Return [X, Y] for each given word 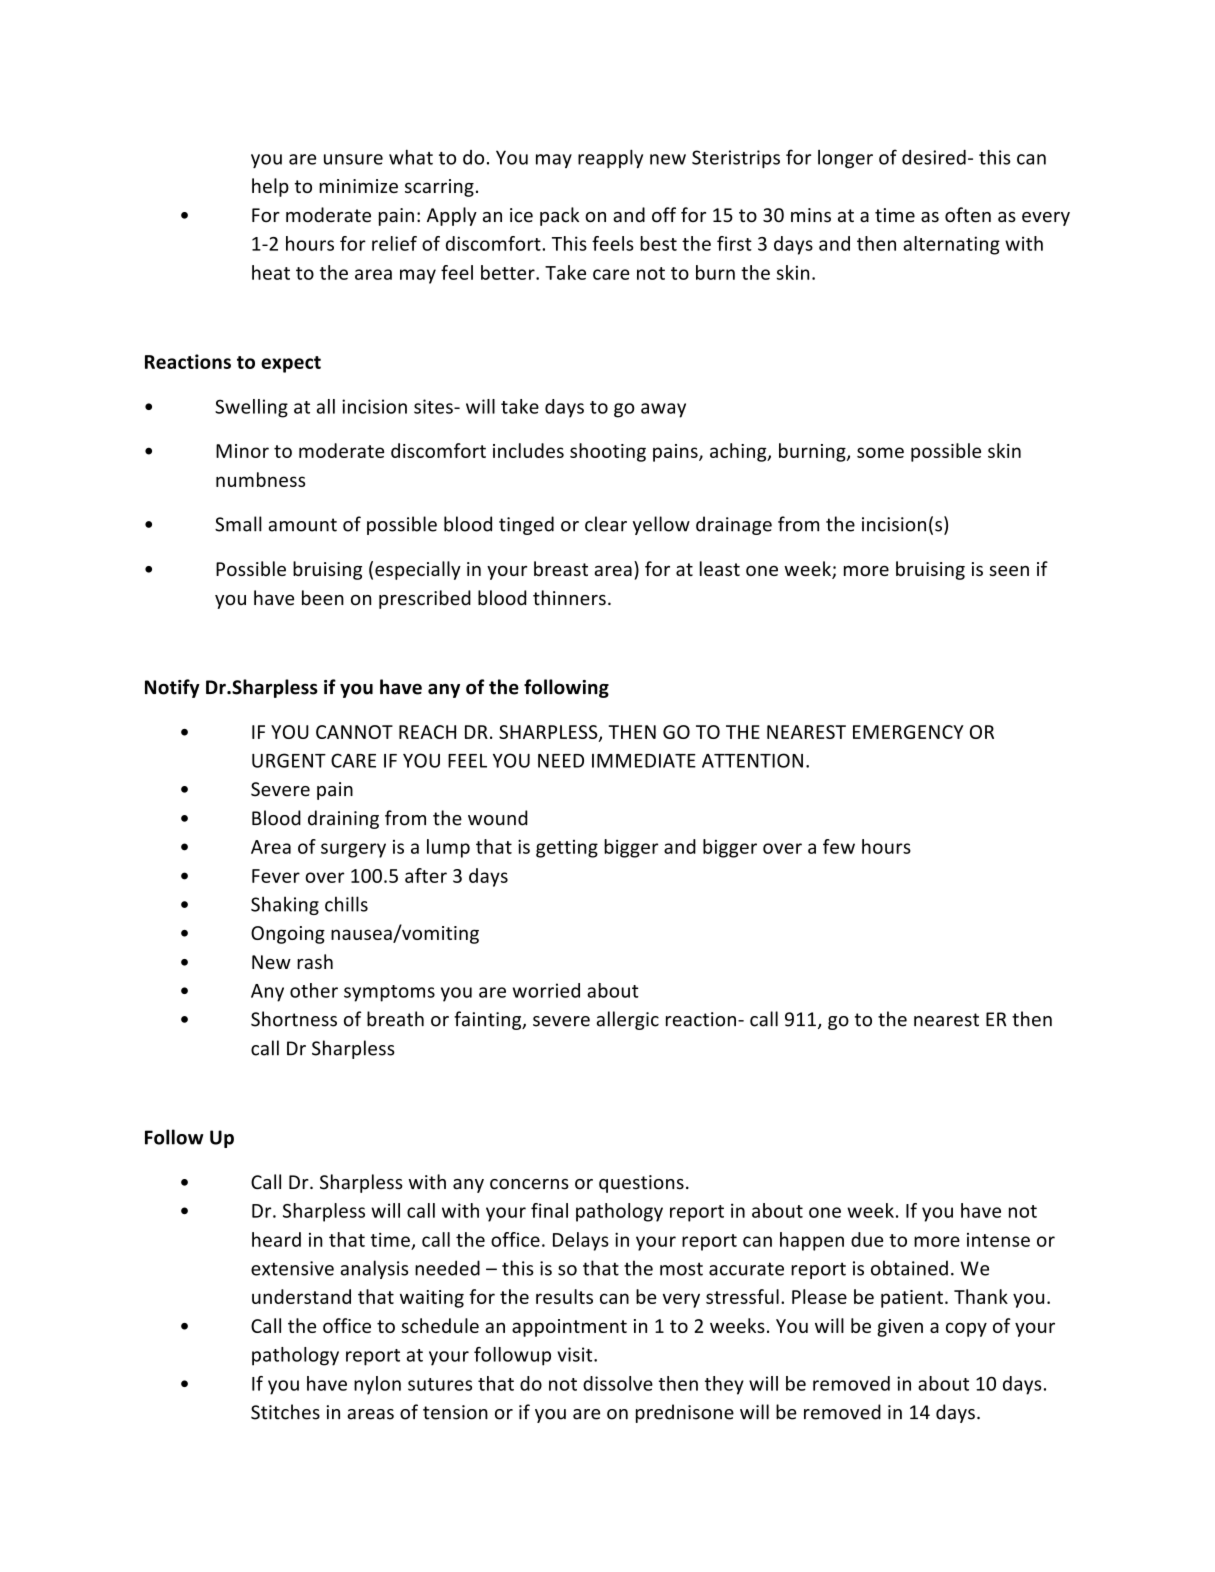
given [900, 1328]
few [839, 846]
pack [559, 216]
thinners [569, 598]
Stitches [285, 1412]
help [270, 187]
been [323, 598]
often [968, 215]
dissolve [618, 1383]
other [314, 990]
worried [546, 990]
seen [1009, 570]
